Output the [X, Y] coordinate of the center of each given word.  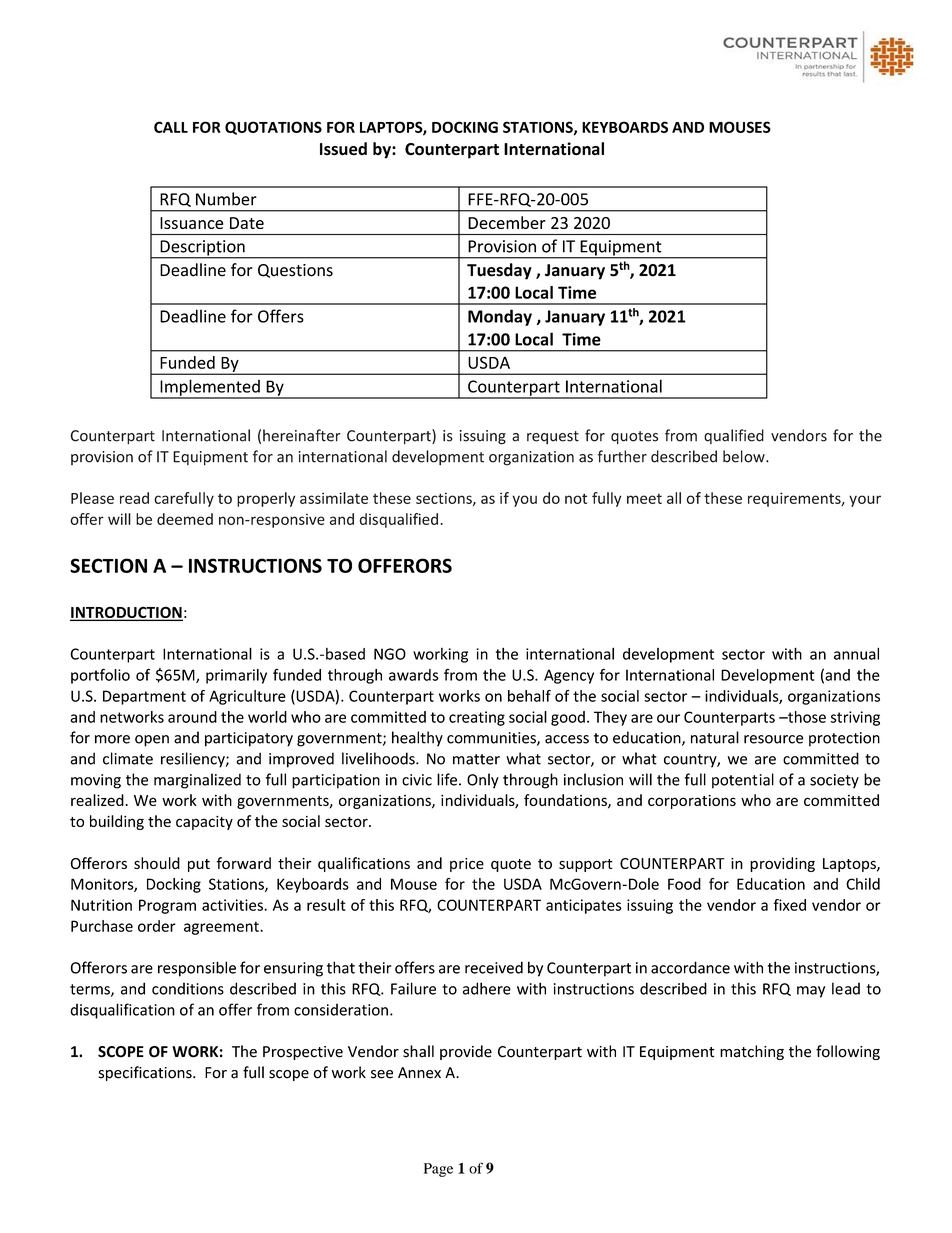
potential [743, 781]
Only [483, 781]
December [507, 222]
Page [438, 1170]
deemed [185, 519]
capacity [204, 823]
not [576, 499]
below [745, 456]
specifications [146, 1073]
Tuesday [499, 271]
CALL [171, 127]
